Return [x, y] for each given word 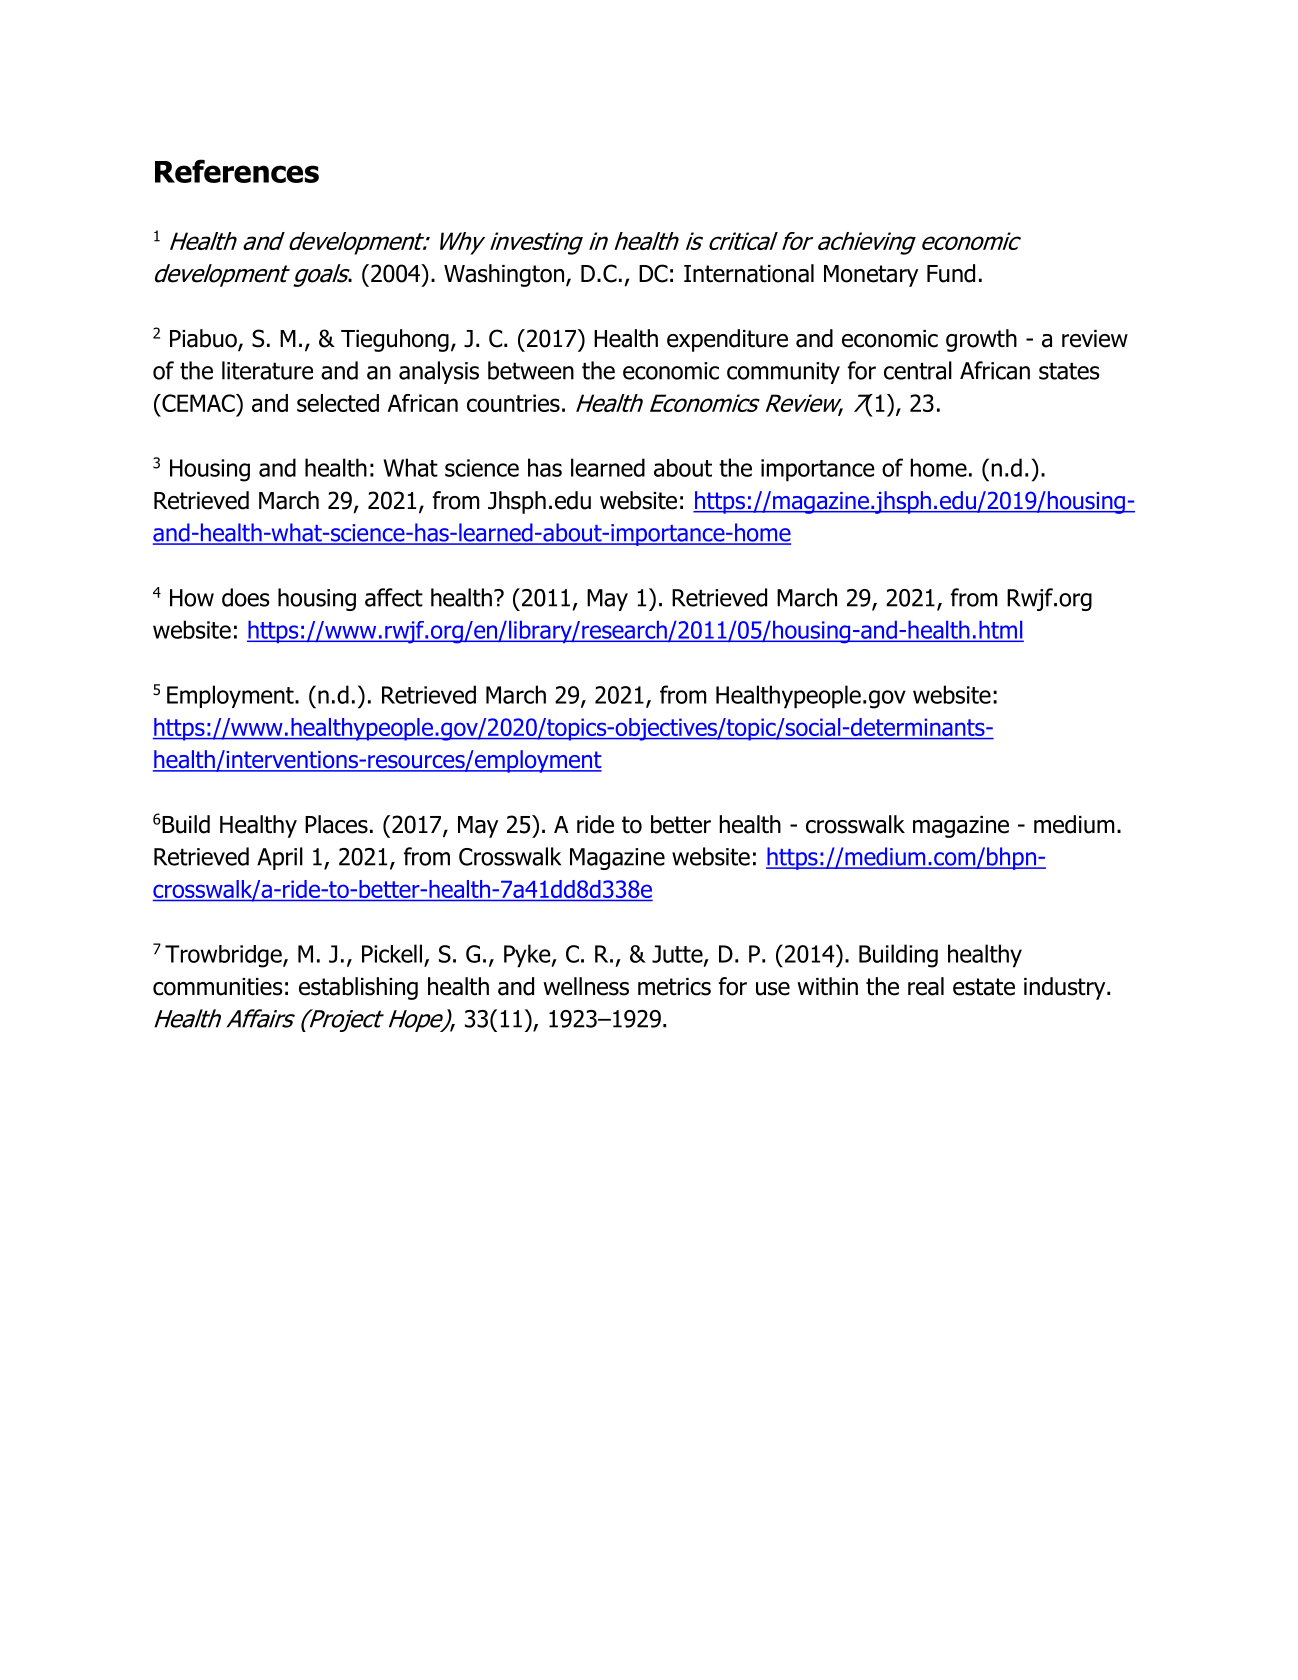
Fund [951, 273]
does [246, 597]
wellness [586, 986]
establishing [358, 988]
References [237, 171]
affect [394, 597]
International [749, 273]
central [918, 370]
